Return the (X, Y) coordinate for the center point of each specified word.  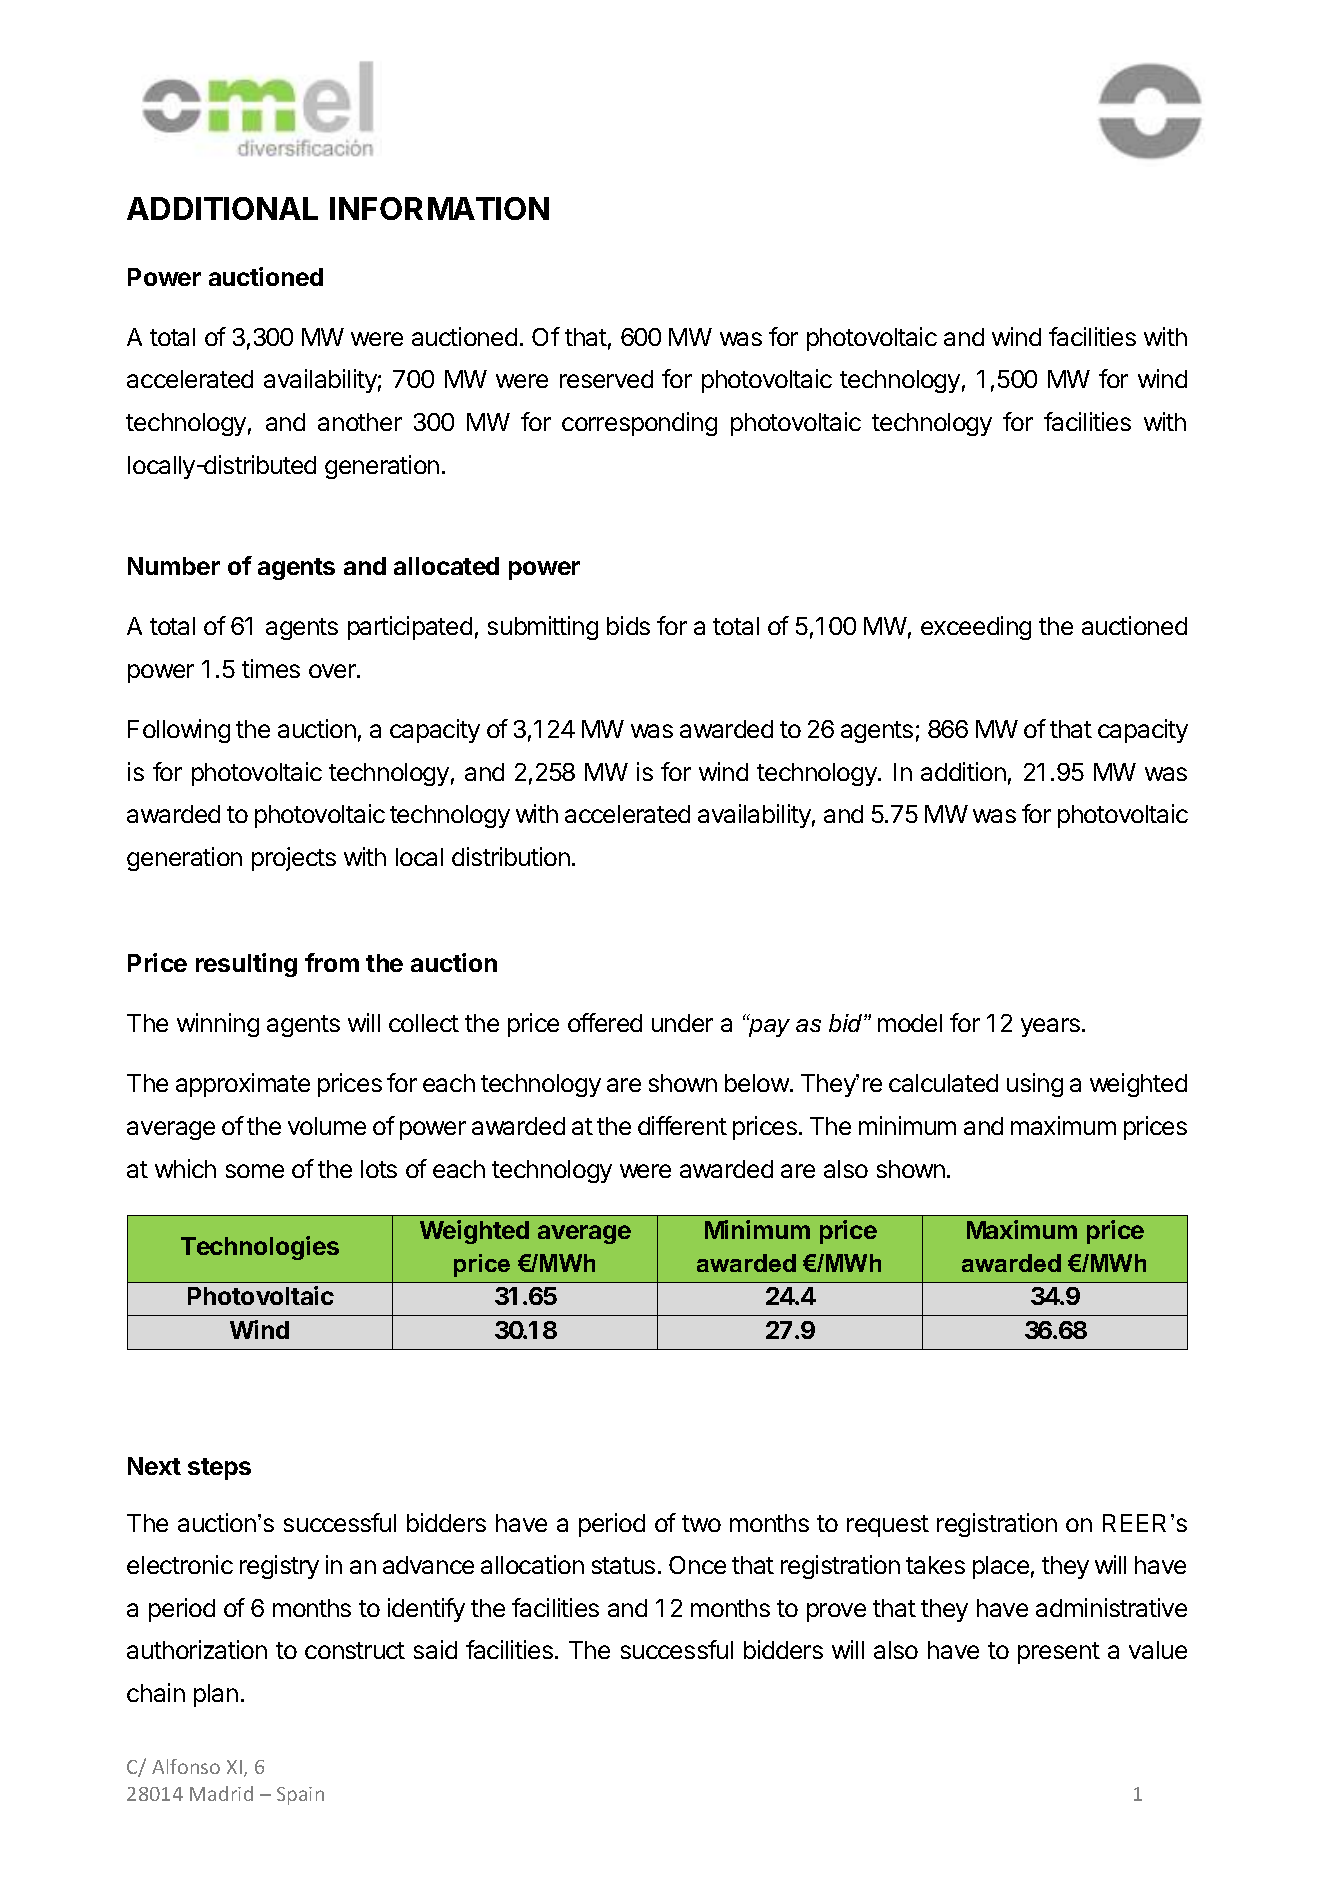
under (682, 1023)
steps (219, 1469)
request (888, 1526)
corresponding (639, 424)
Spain (300, 1796)
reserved (606, 379)
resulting (246, 965)
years (1050, 1027)
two (701, 1523)
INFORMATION (439, 208)
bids (628, 625)
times (271, 668)
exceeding (976, 628)
